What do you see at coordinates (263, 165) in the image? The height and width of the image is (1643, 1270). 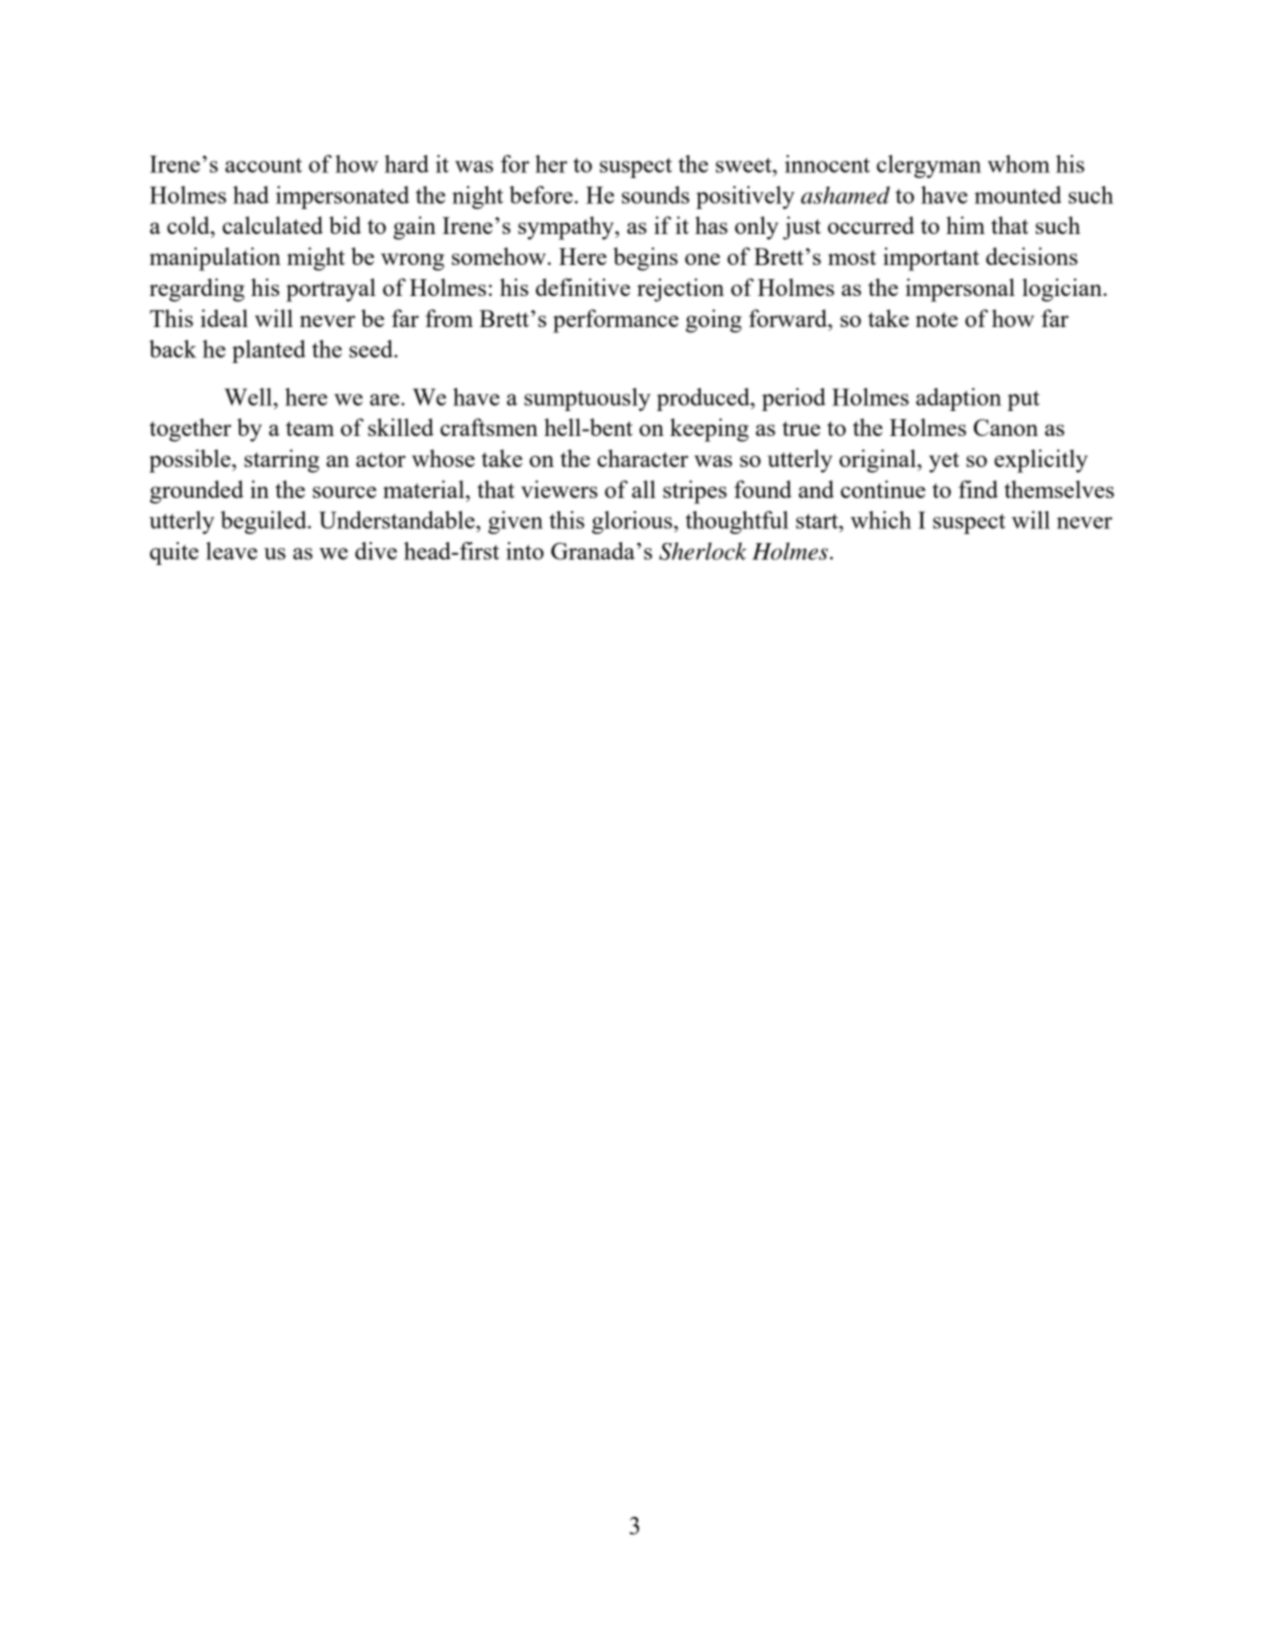 I see `account` at bounding box center [263, 165].
